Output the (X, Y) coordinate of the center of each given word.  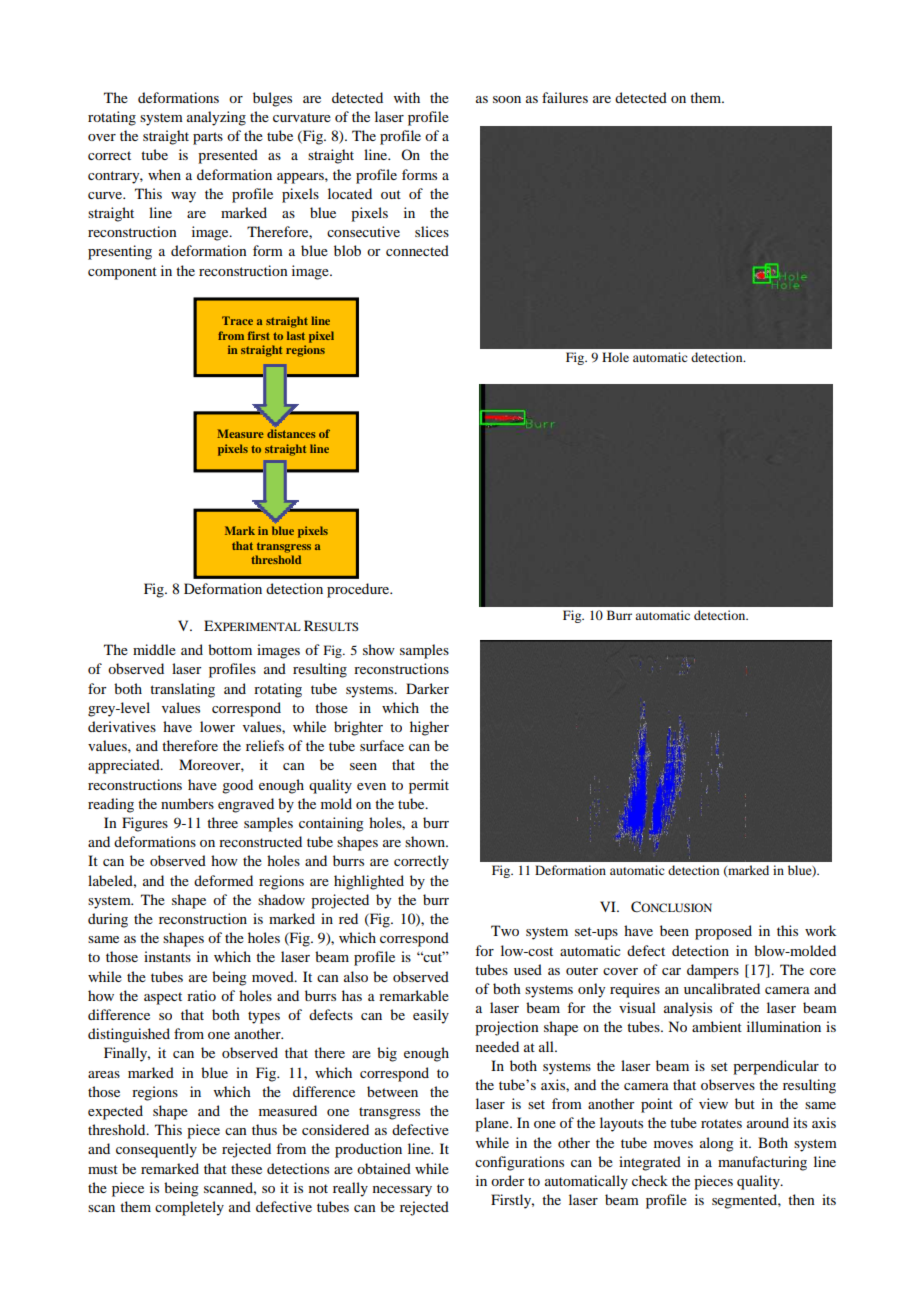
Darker (427, 688)
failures (565, 97)
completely (189, 1208)
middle (154, 649)
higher (429, 728)
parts (208, 138)
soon (507, 99)
